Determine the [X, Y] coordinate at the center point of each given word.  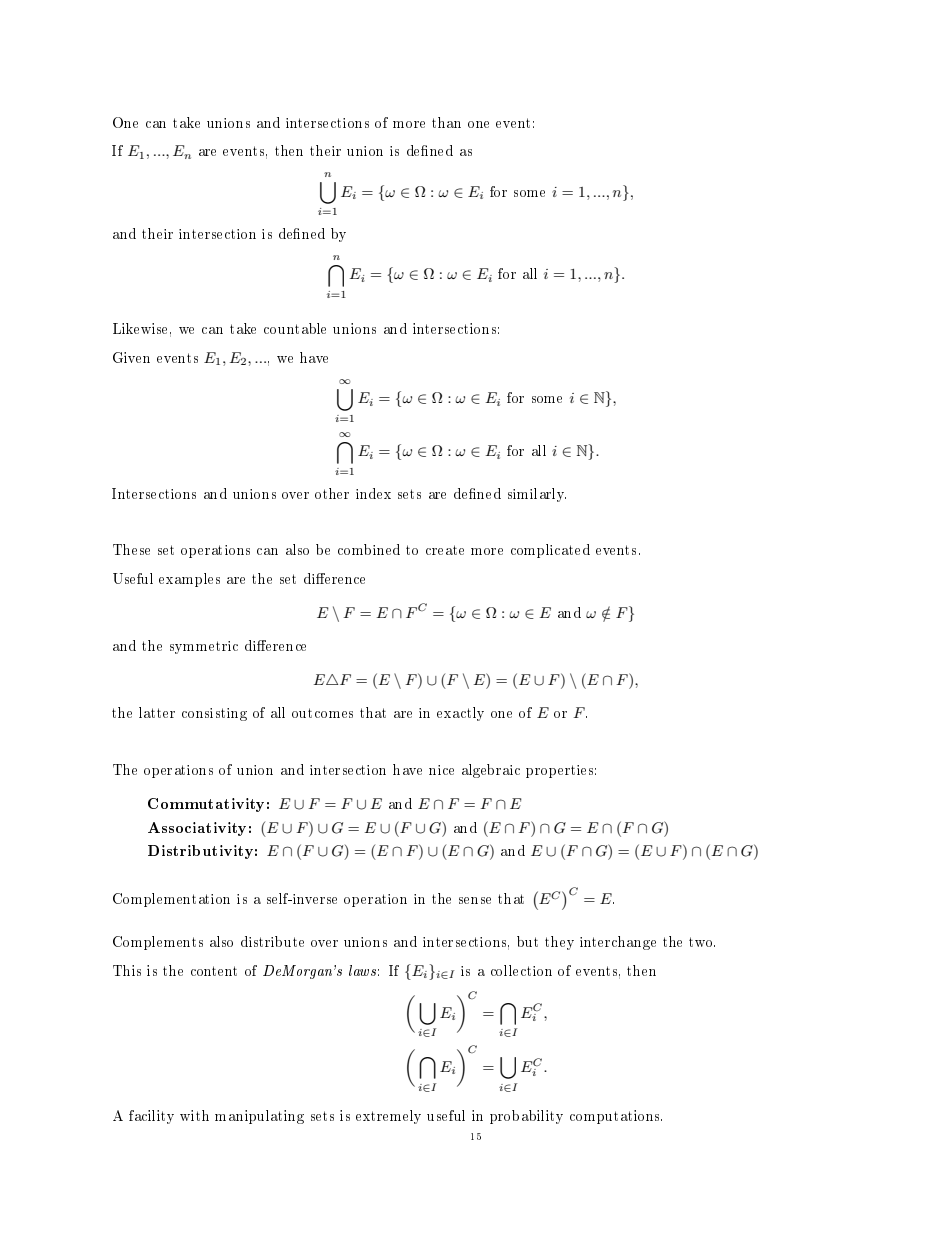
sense [475, 900]
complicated [550, 551]
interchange [618, 943]
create [445, 550]
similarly [537, 495]
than [446, 122]
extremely [388, 1117]
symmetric [204, 647]
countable [295, 328]
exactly [460, 714]
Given [131, 357]
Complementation [171, 900]
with [194, 1115]
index [373, 493]
